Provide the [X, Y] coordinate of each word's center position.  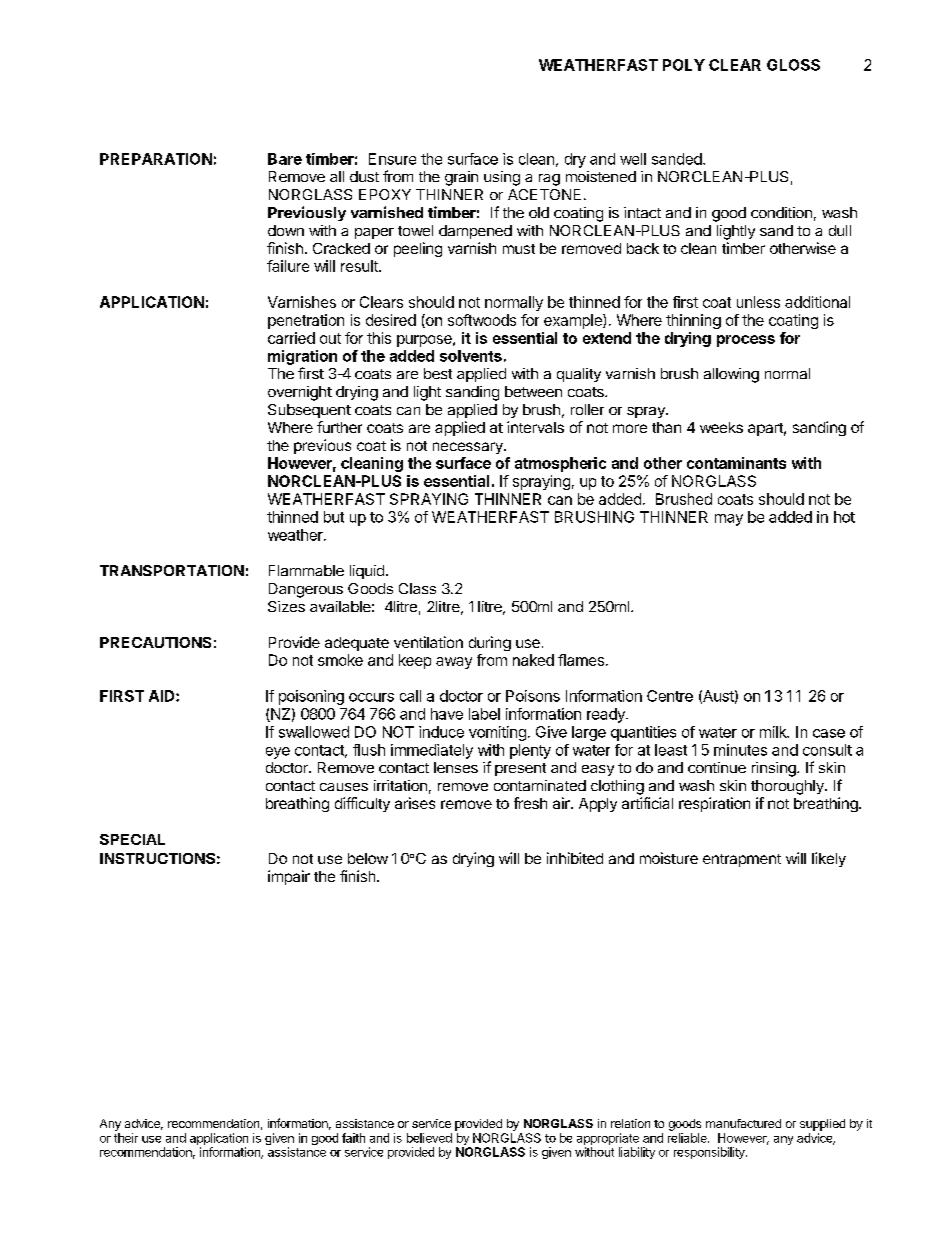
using [502, 178]
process [746, 341]
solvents [471, 356]
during [490, 643]
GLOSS [793, 65]
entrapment [742, 860]
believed [429, 1138]
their [126, 1138]
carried [291, 338]
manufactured [743, 1123]
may [729, 520]
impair [289, 877]
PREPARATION [156, 159]
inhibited [575, 858]
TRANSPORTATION [172, 570]
